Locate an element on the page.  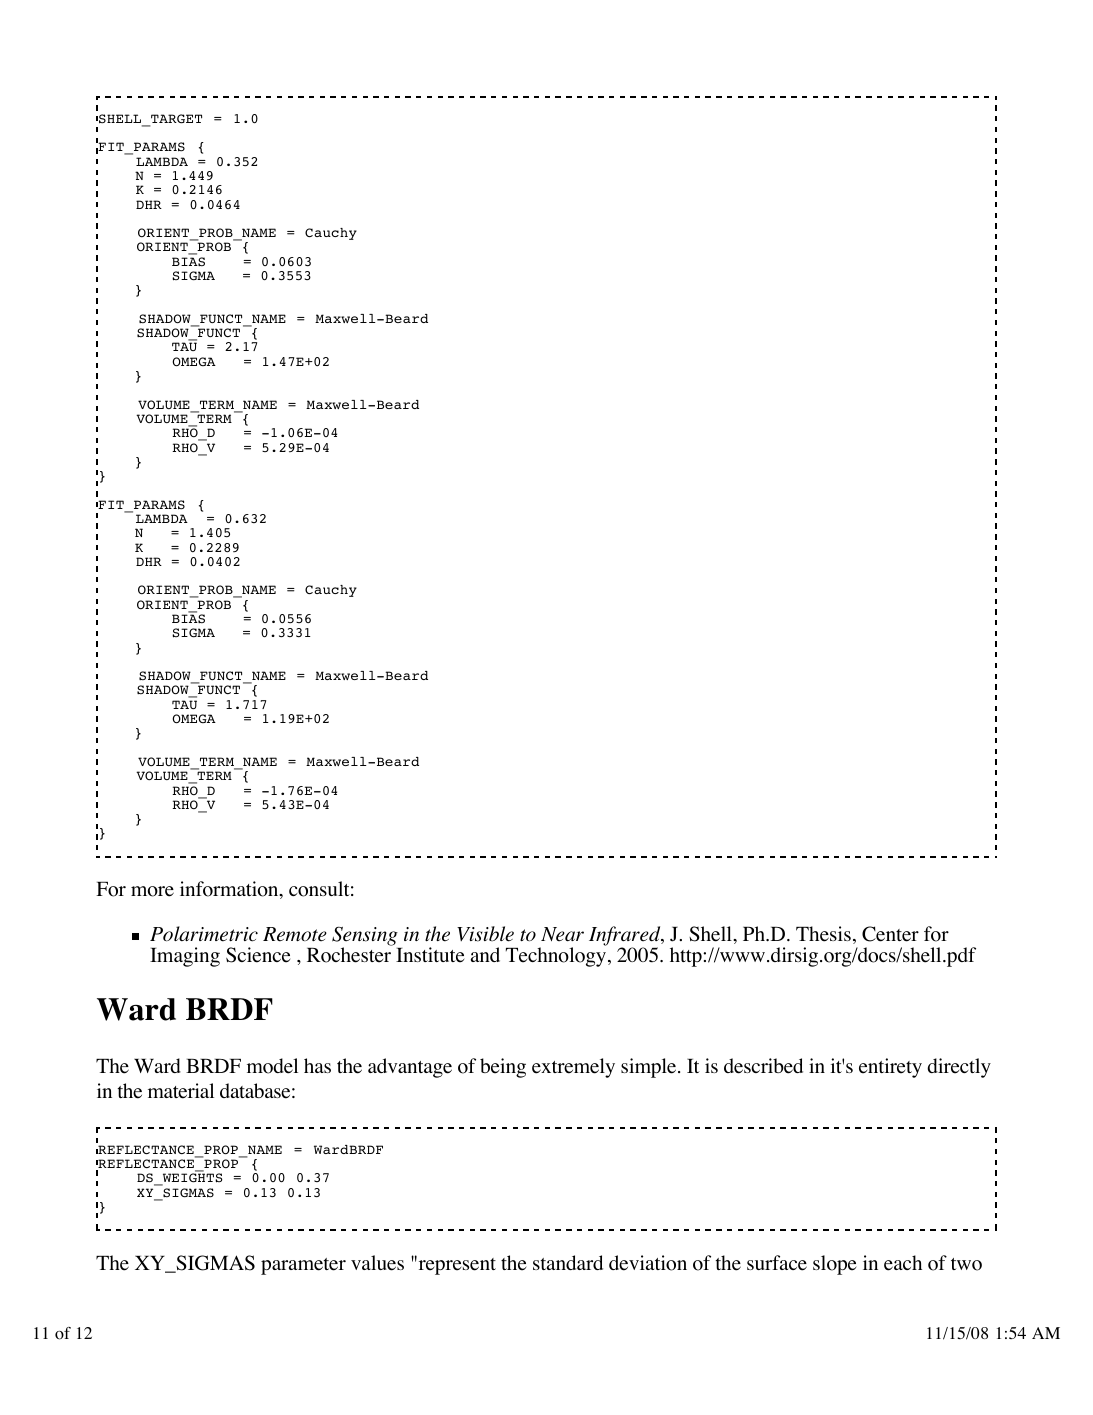
parameter is located at coordinates (303, 1266).
